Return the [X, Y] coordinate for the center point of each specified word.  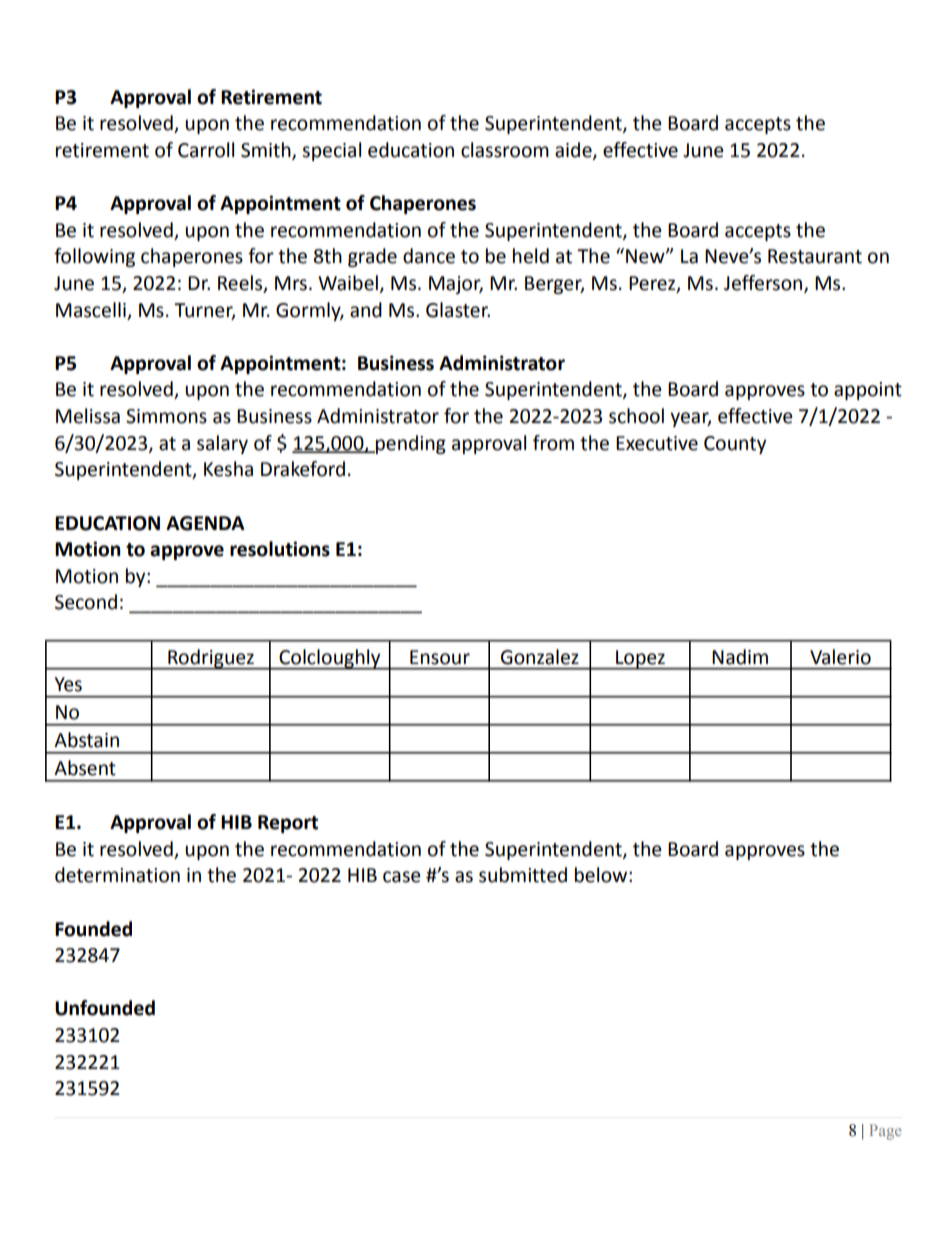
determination [117, 875]
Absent [85, 768]
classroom [505, 150]
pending [410, 444]
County [735, 445]
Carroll [206, 150]
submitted [523, 875]
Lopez [640, 660]
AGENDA [205, 523]
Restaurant [815, 256]
